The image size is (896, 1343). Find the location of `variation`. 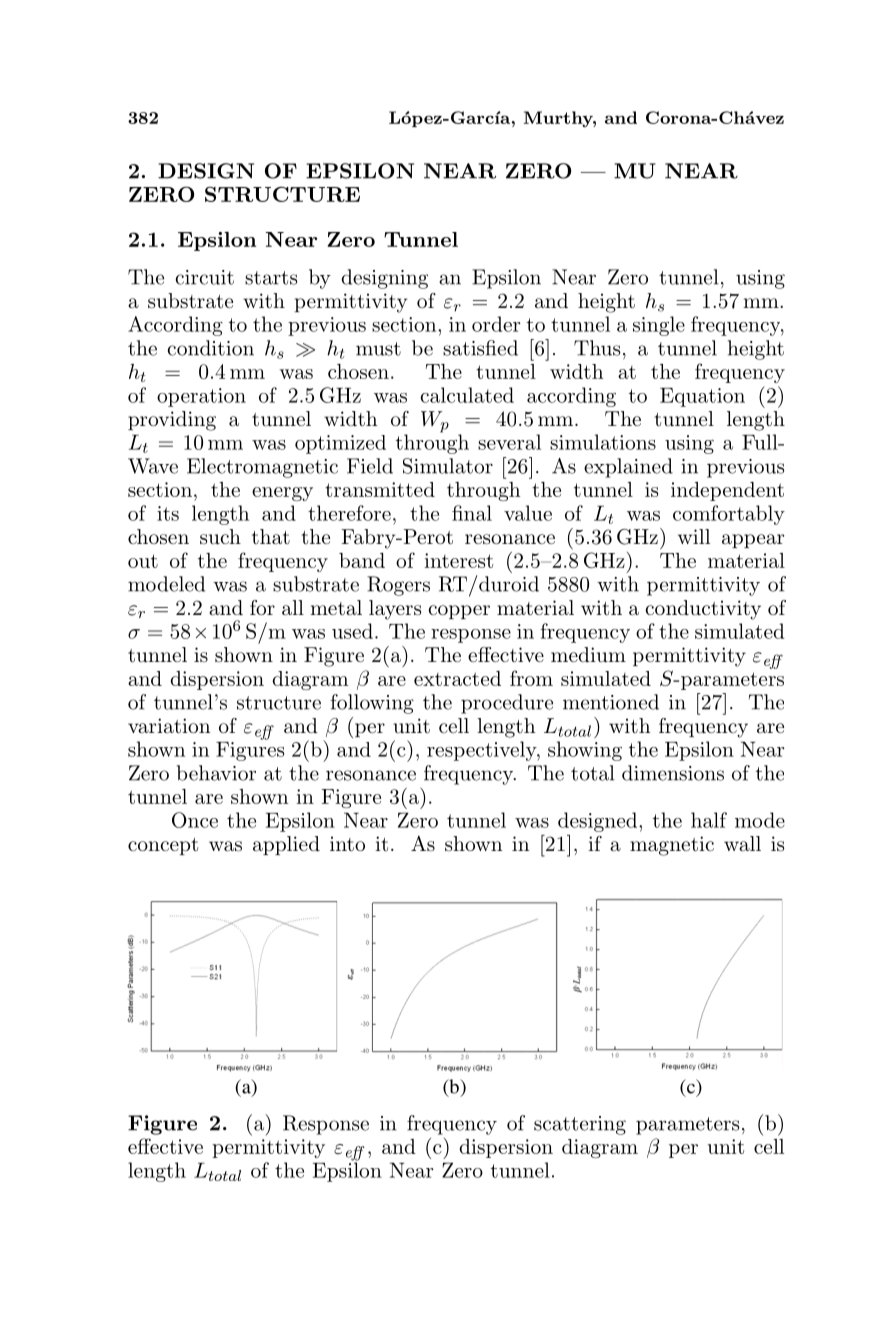

variation is located at coordinates (169, 726).
